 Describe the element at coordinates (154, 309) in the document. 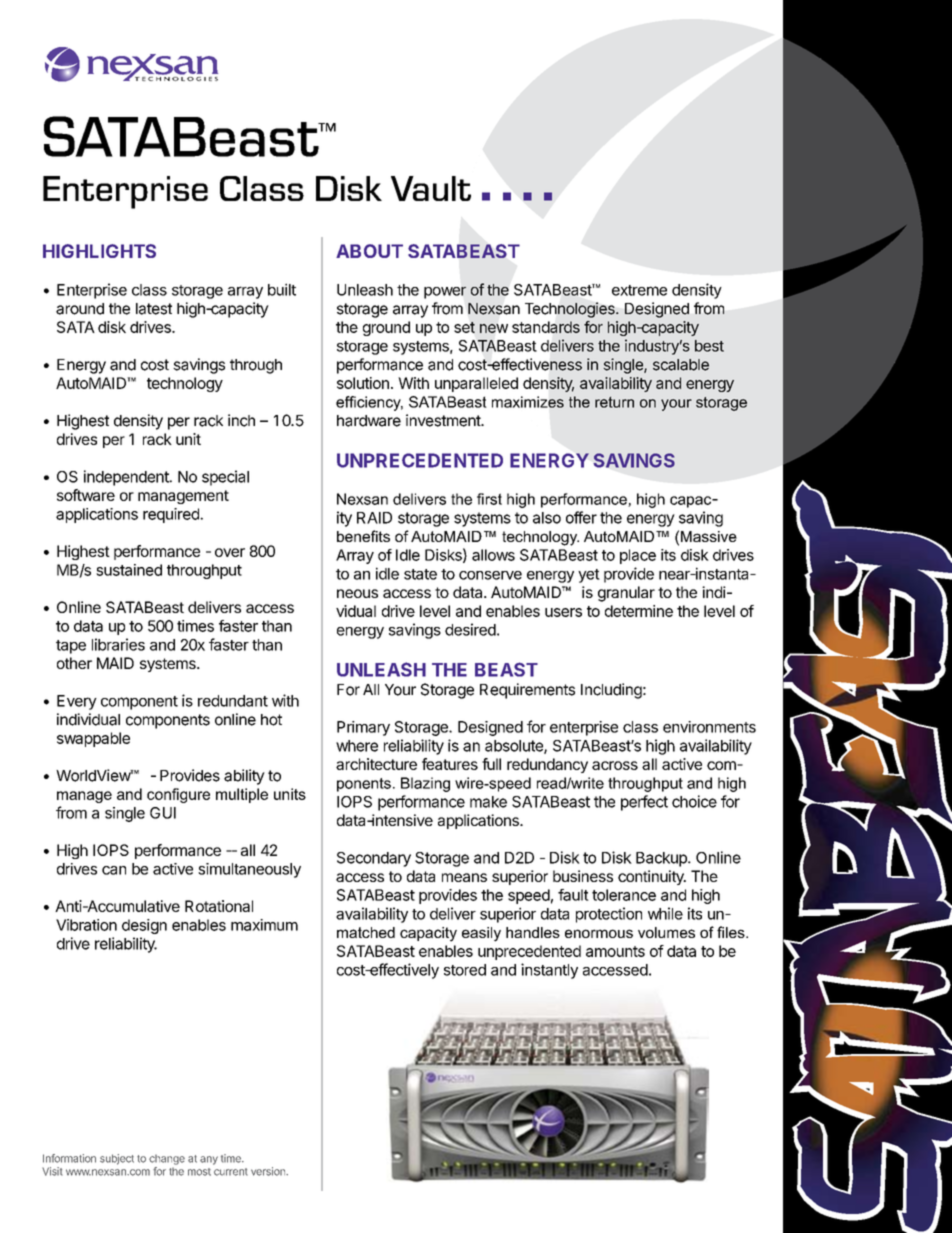

I see `latest` at that location.
